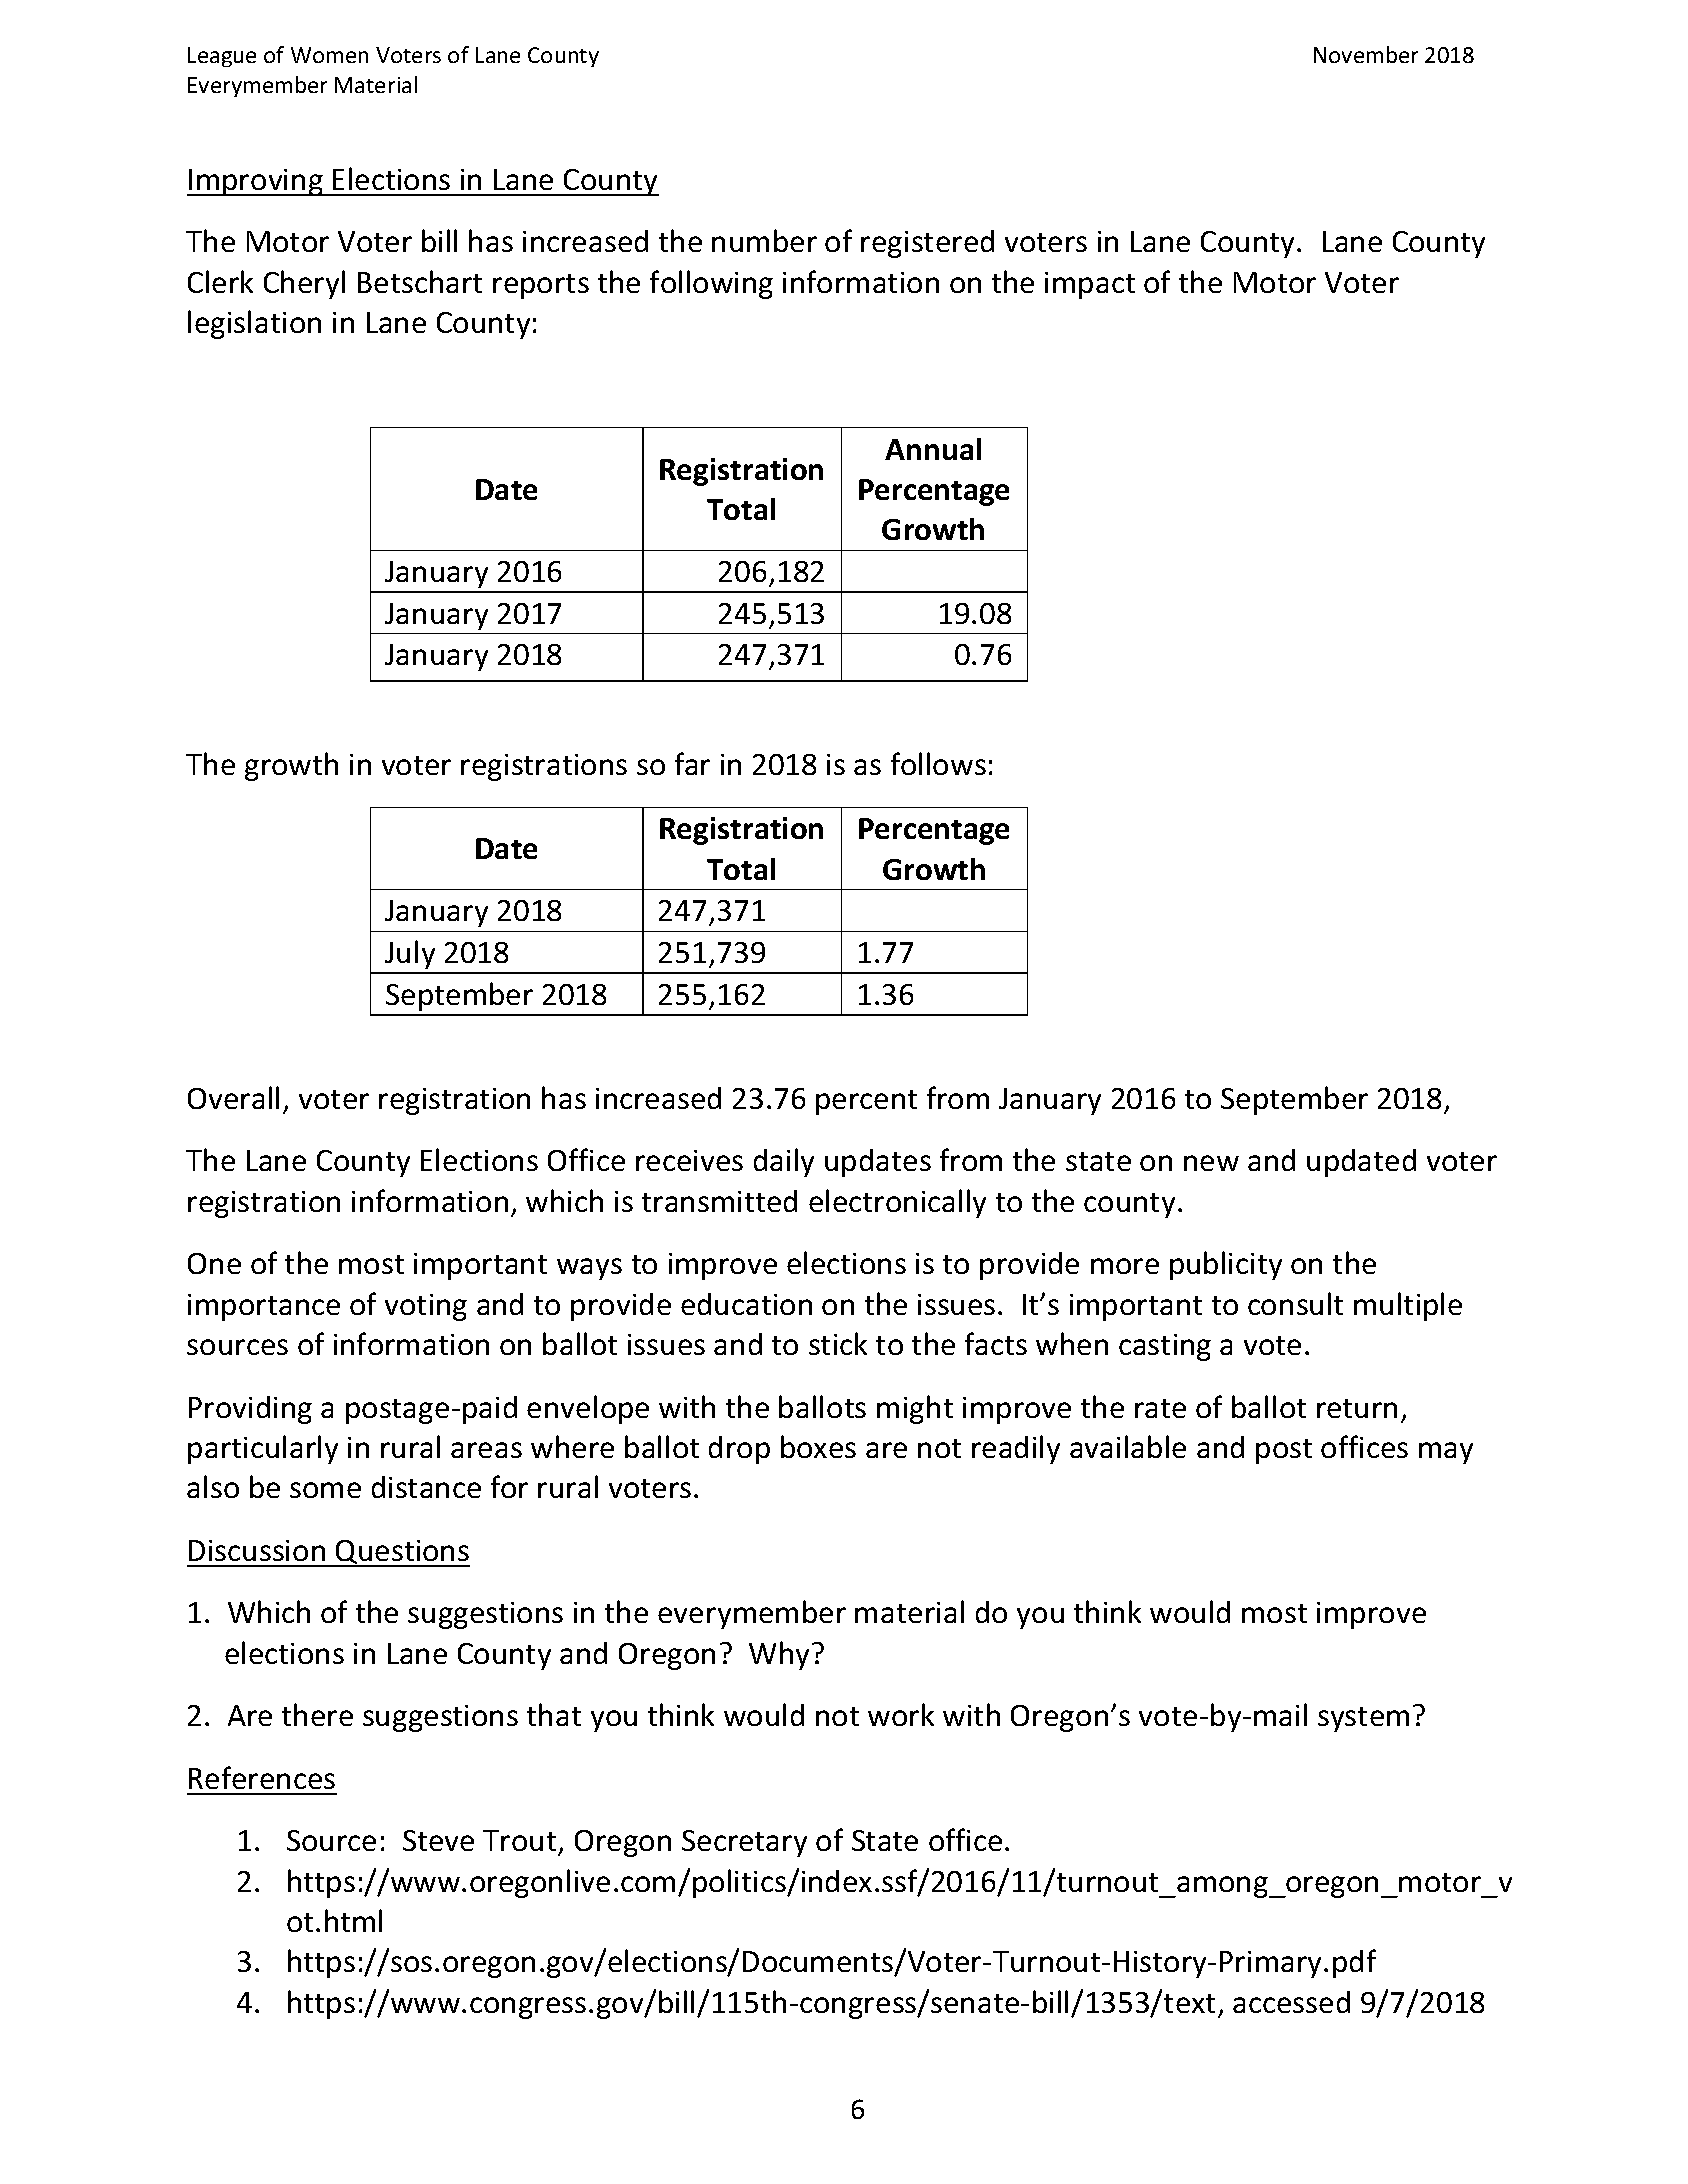 The image size is (1688, 2184). What do you see at coordinates (1291, 2002) in the screenshot?
I see `accessed` at bounding box center [1291, 2002].
